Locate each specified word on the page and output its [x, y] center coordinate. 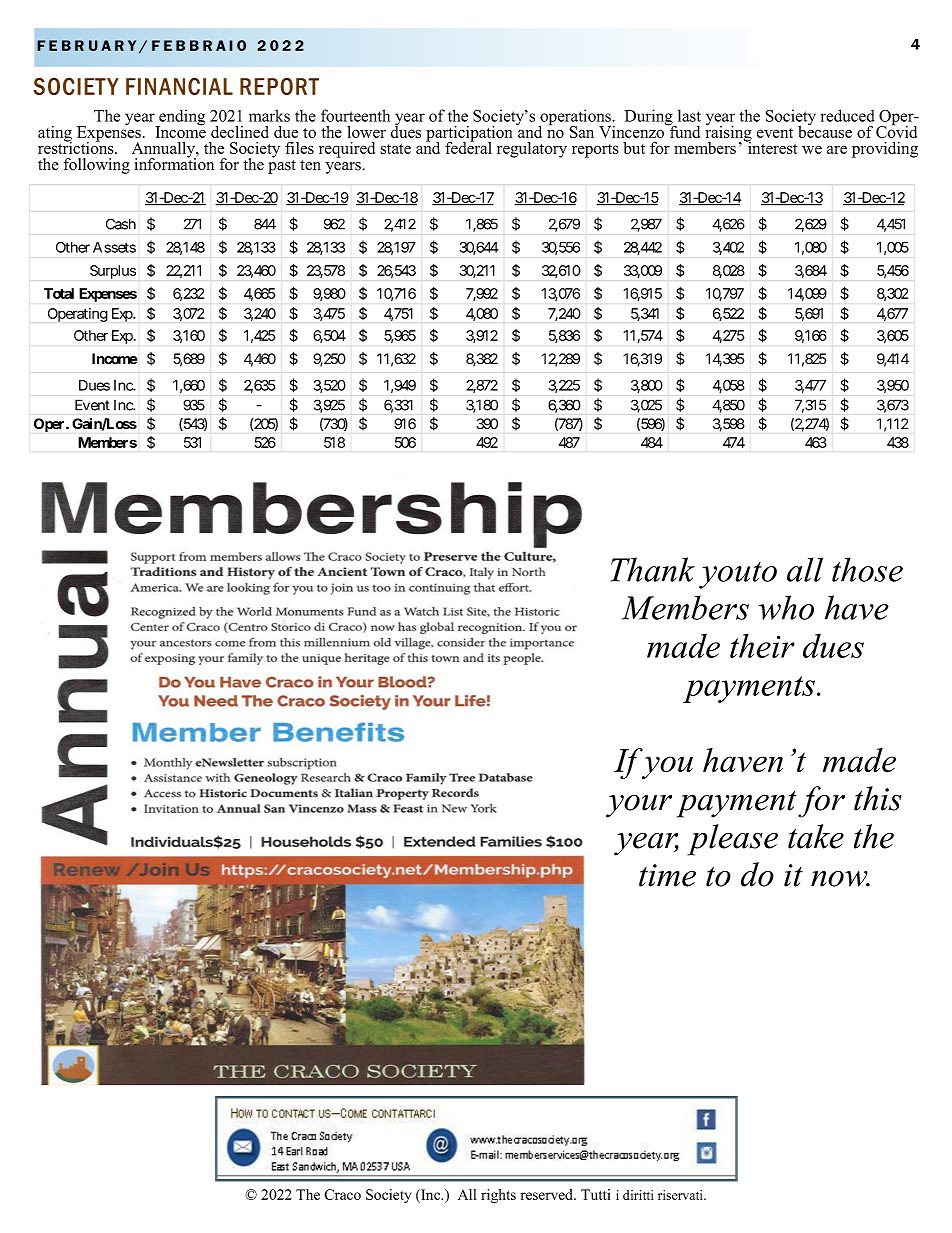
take [816, 836]
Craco [342, 1194]
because [825, 130]
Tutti [595, 1194]
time [667, 875]
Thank [653, 569]
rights [498, 1196]
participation [469, 135]
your [639, 806]
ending [181, 118]
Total [59, 293]
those [867, 569]
